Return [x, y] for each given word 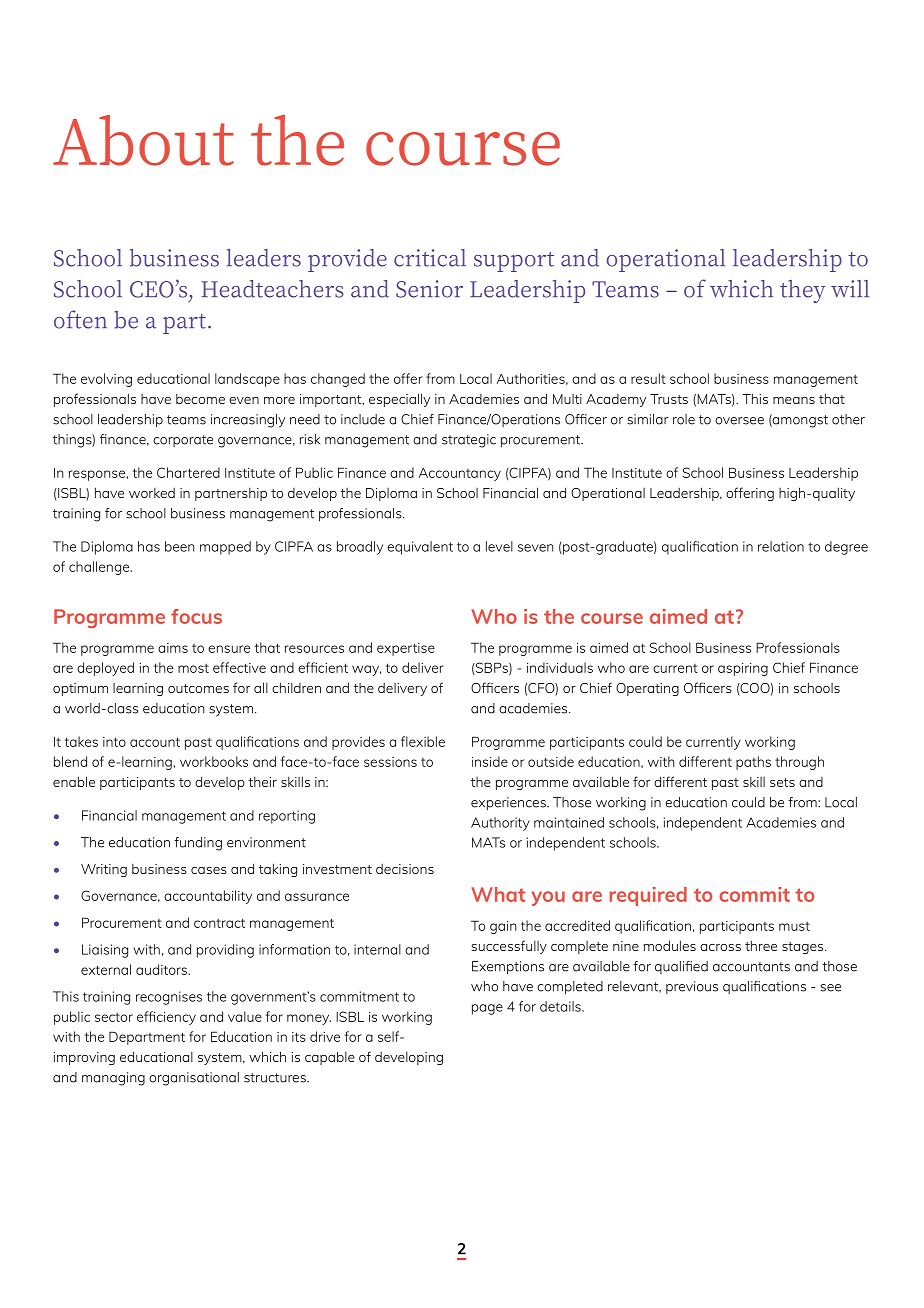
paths [753, 763]
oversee [739, 421]
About [143, 140]
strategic [469, 441]
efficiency [166, 1018]
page [487, 1009]
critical [430, 258]
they [803, 291]
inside [490, 761]
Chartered [188, 472]
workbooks [214, 761]
